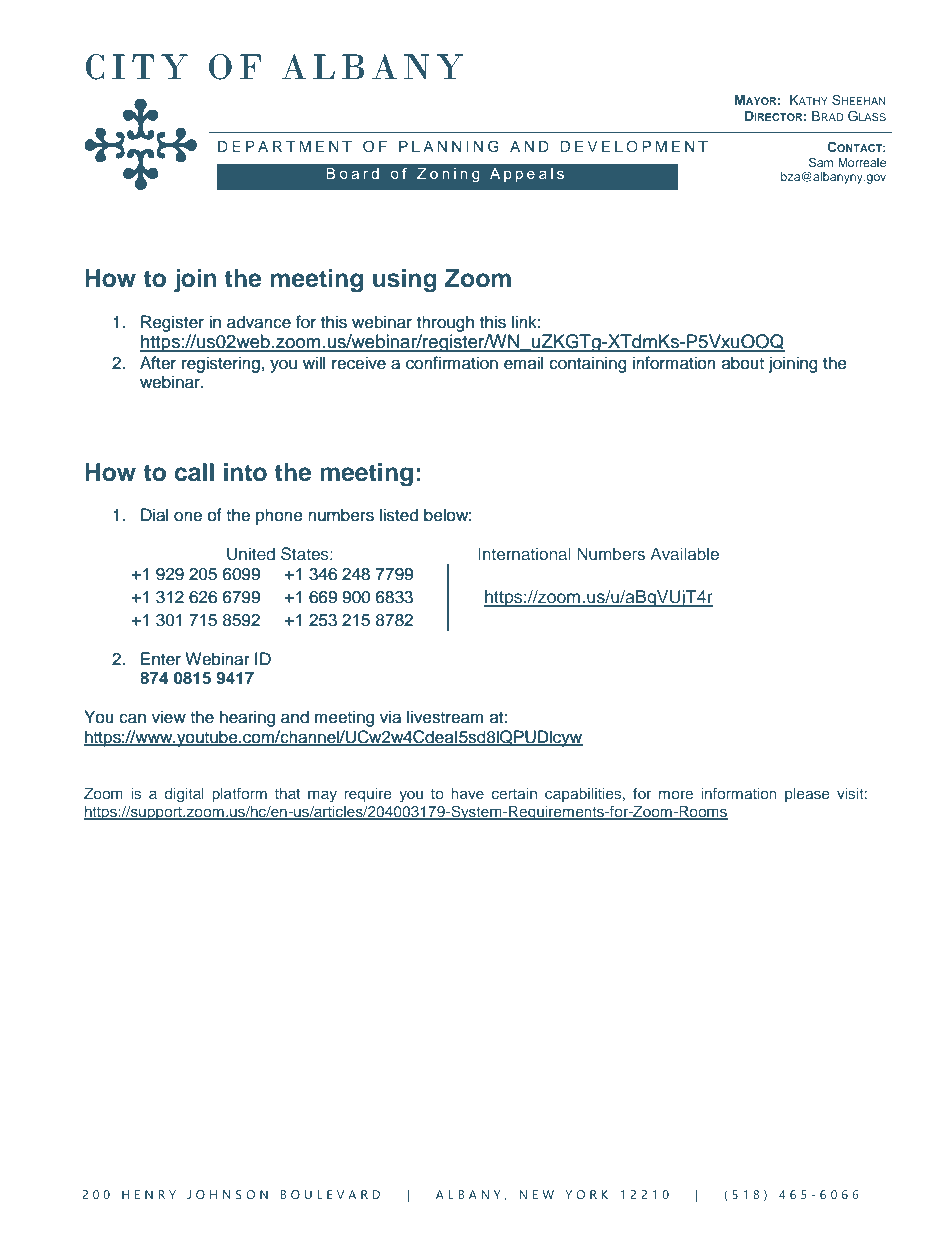 This page has height=1233, width=952. I want to click on using, so click(405, 281).
